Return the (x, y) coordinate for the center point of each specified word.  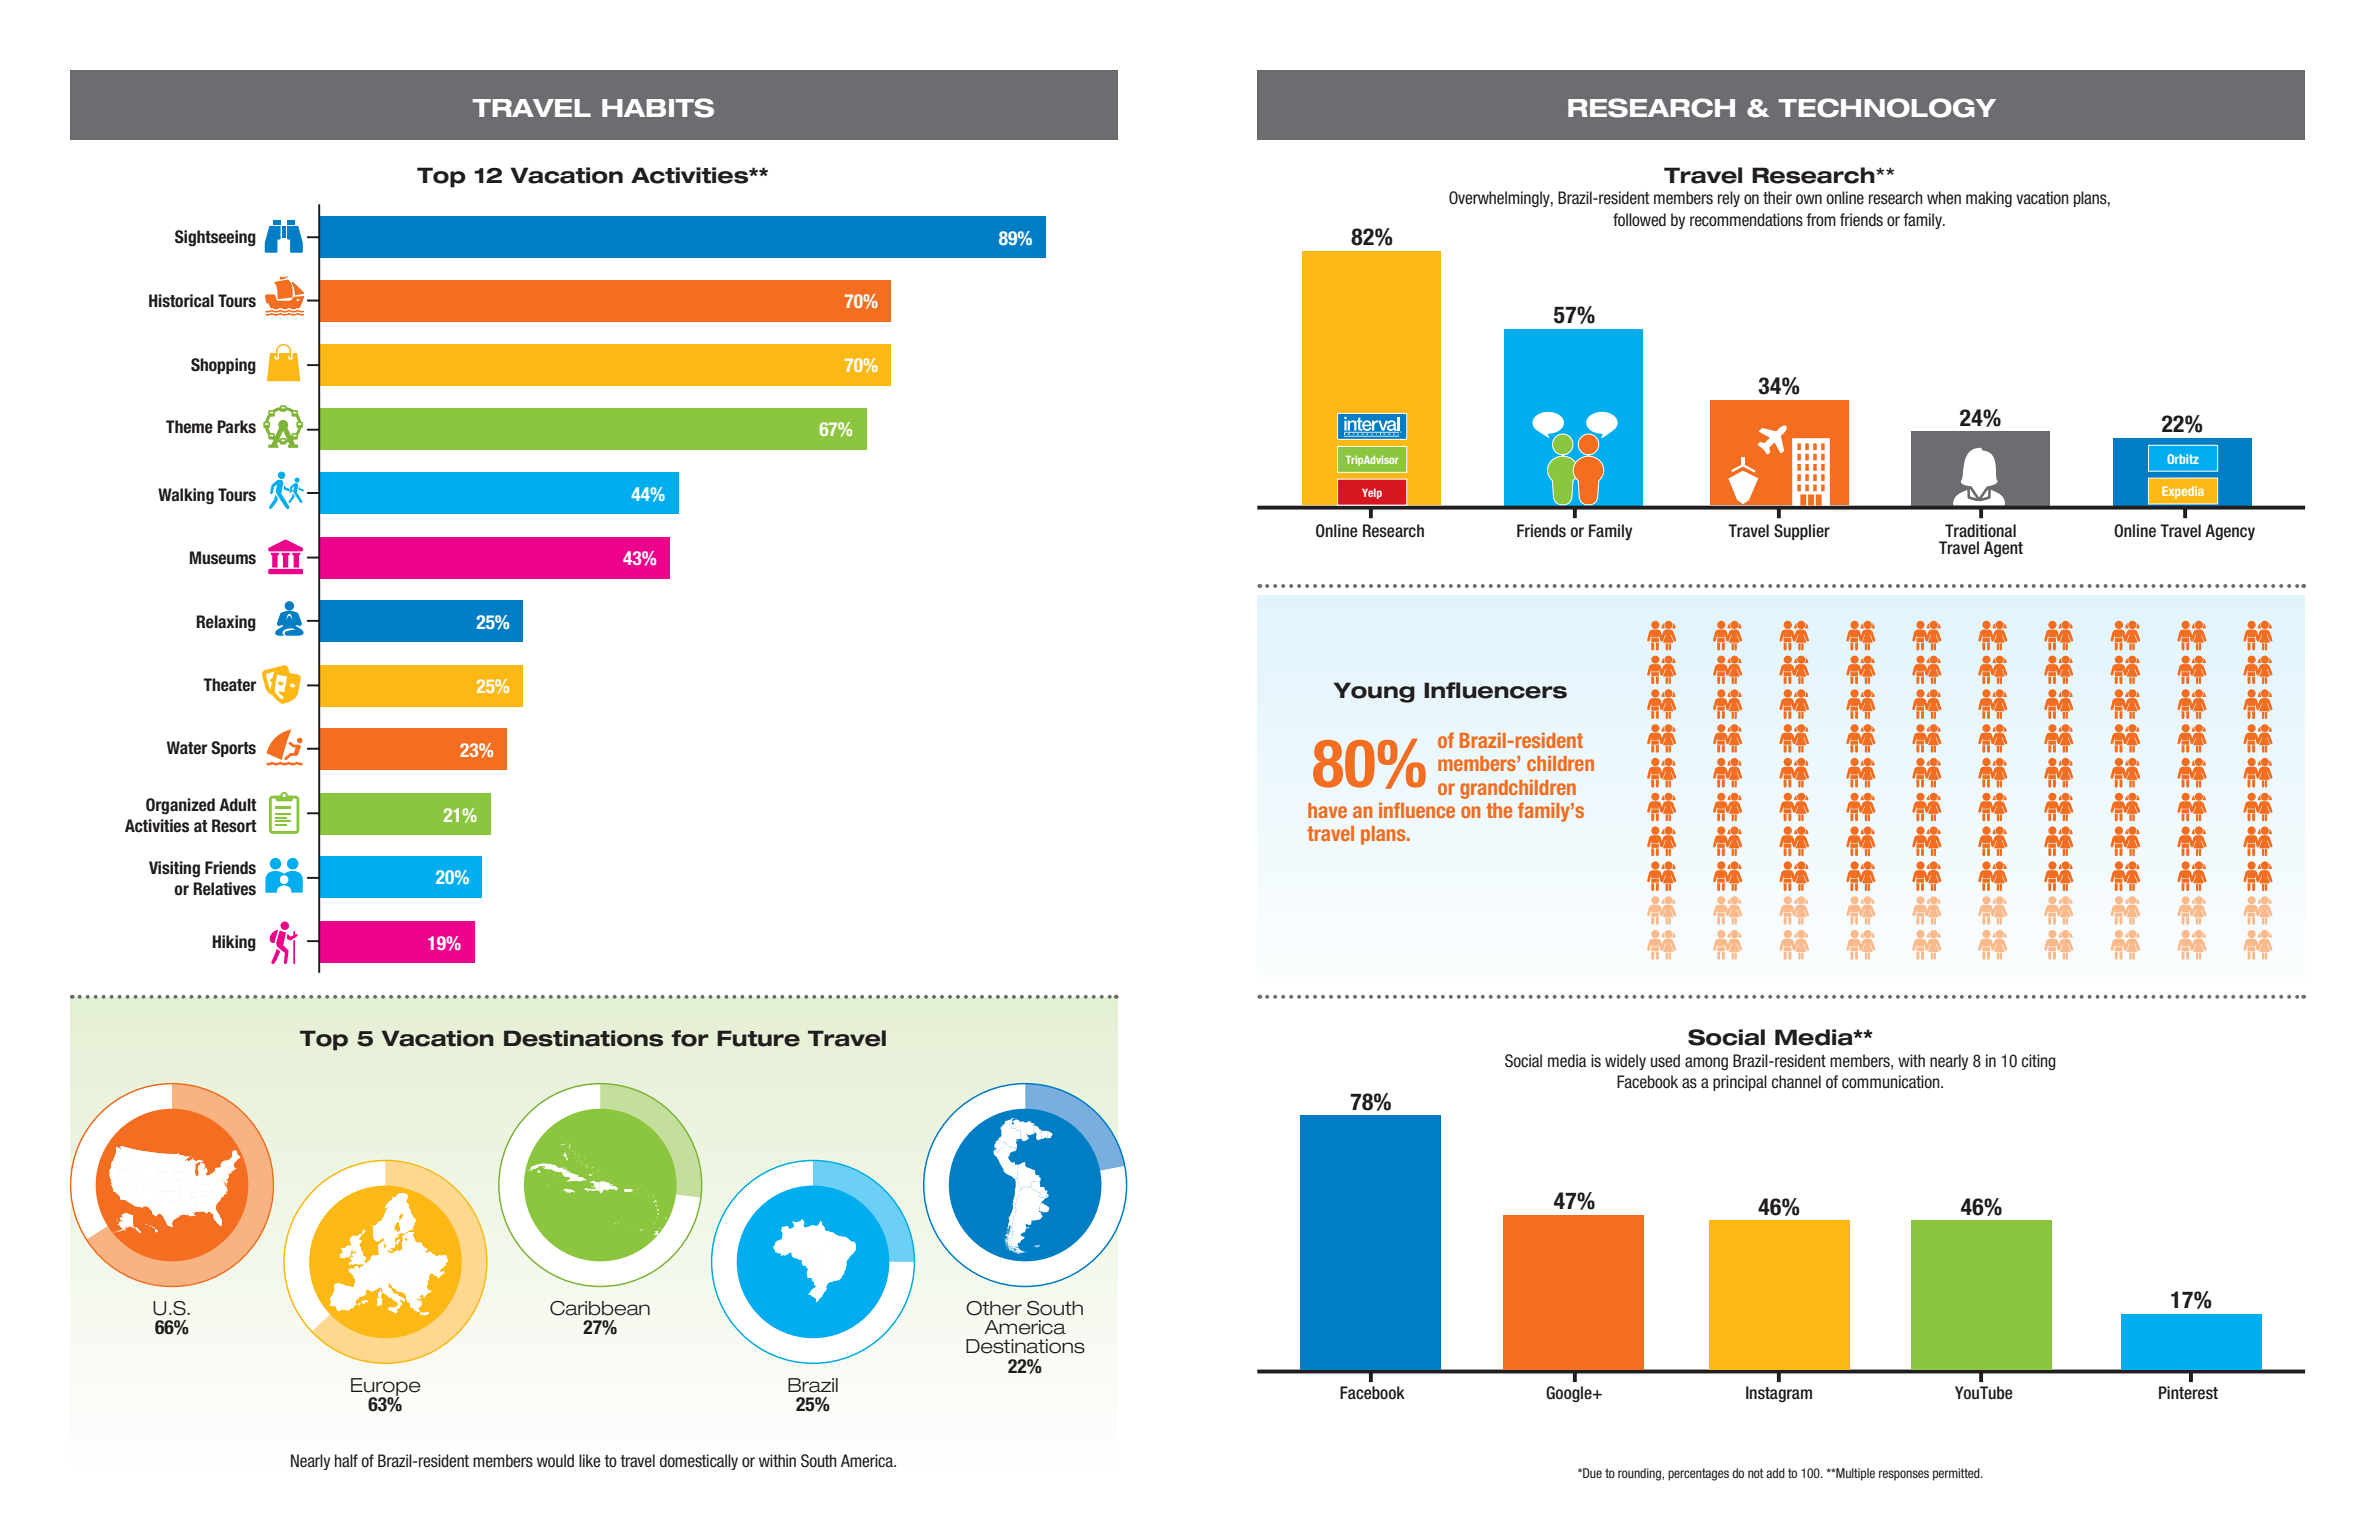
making (1989, 199)
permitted (1957, 1474)
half (346, 1460)
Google (1570, 1394)
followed (1639, 220)
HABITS (658, 108)
